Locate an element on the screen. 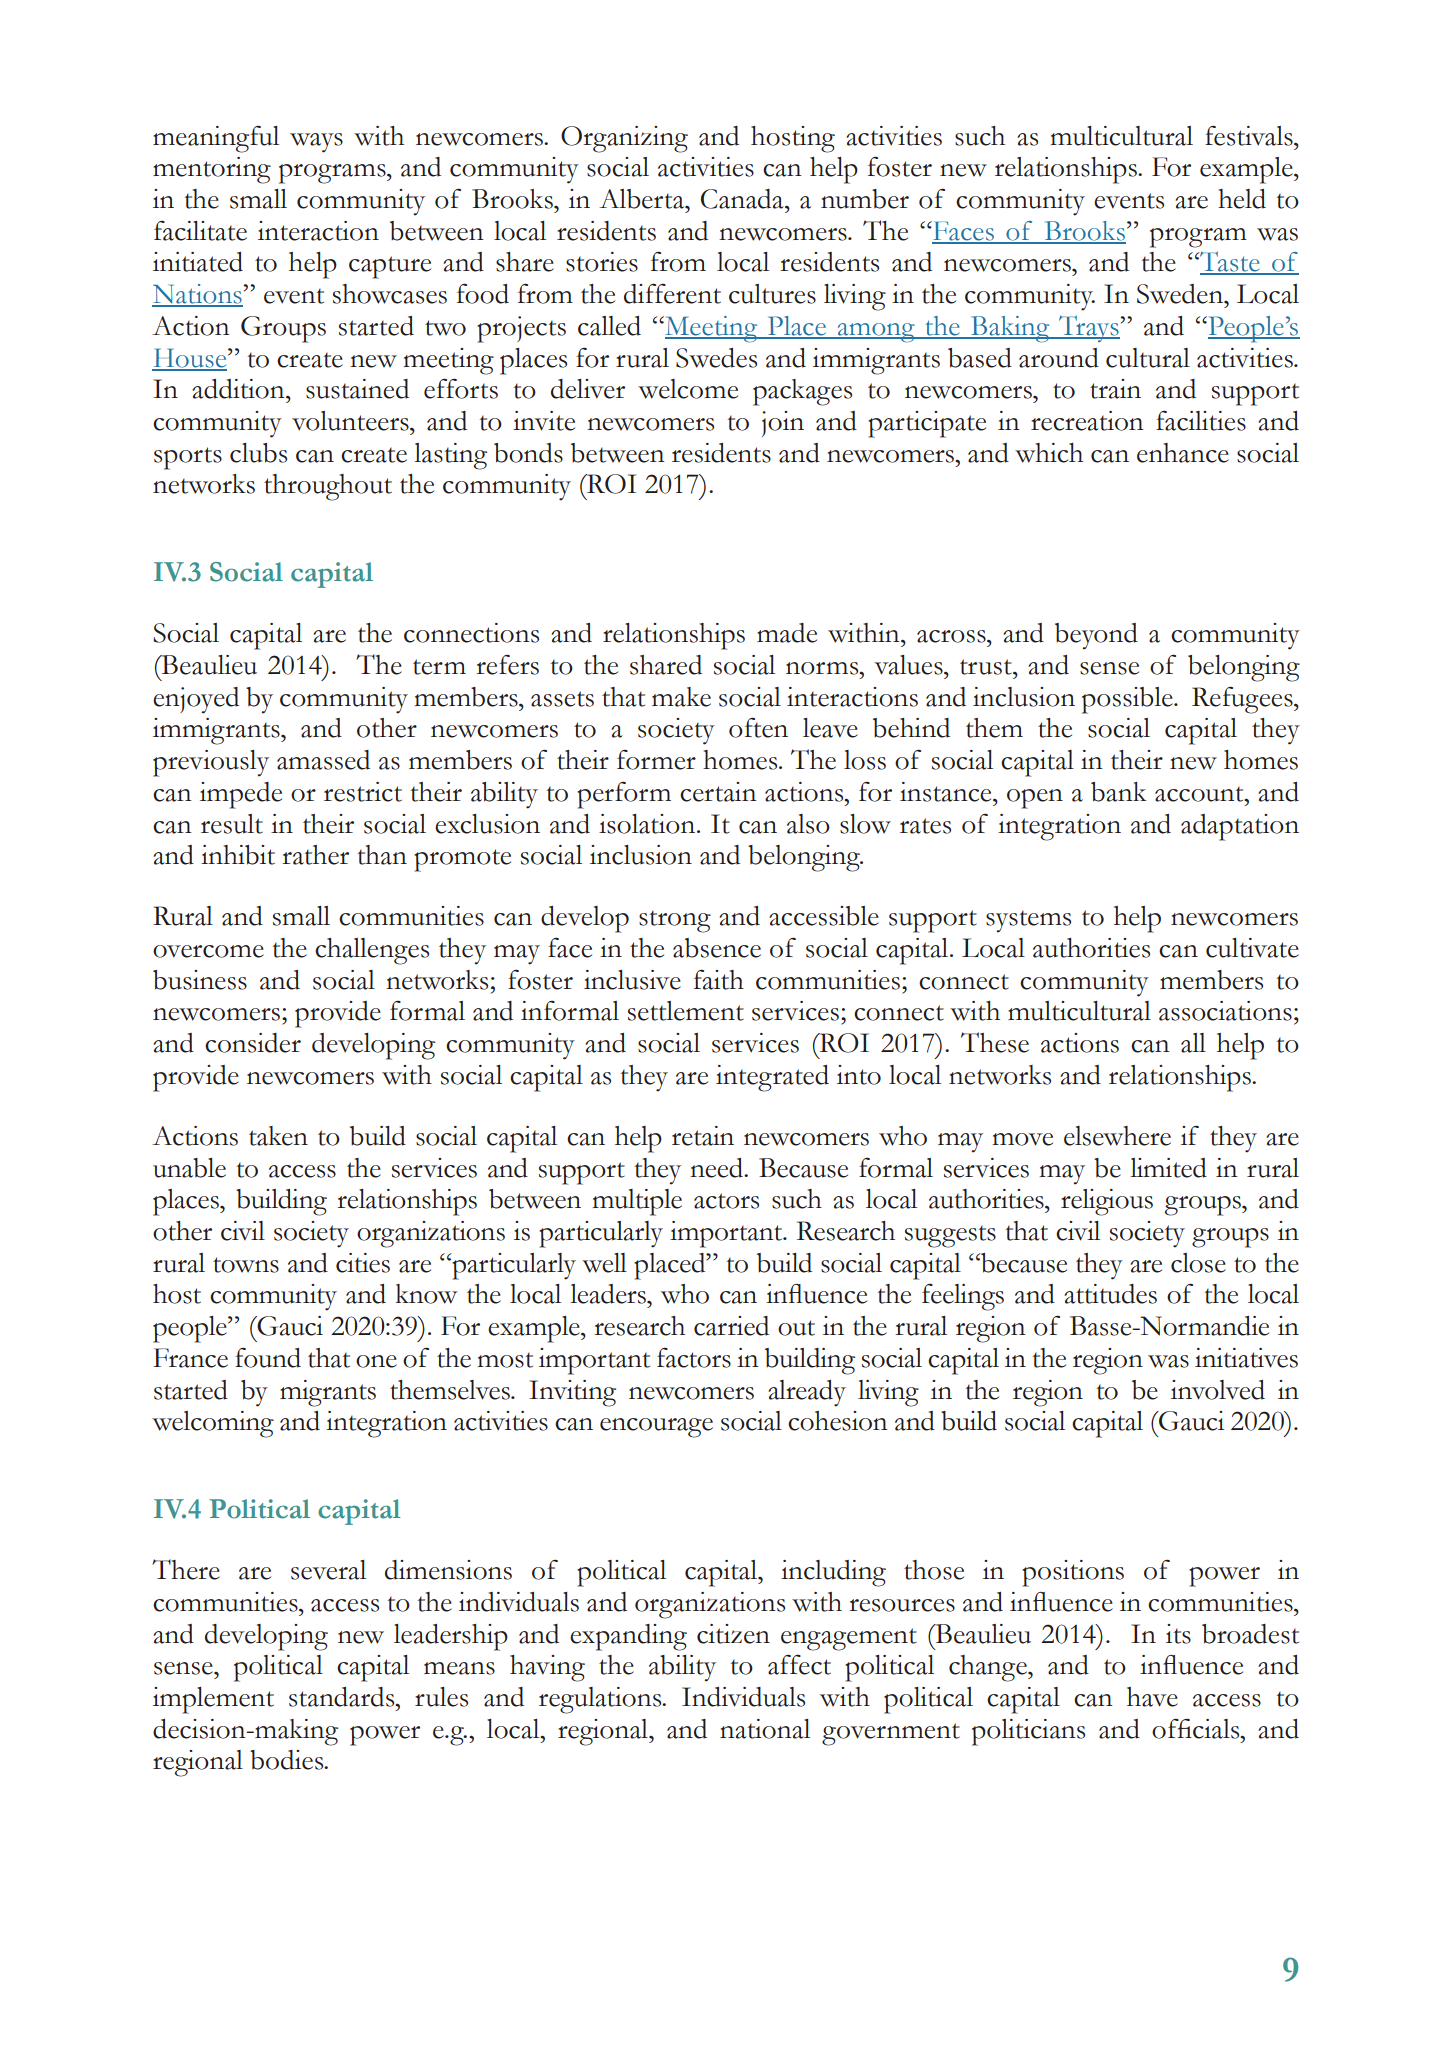 The width and height of the screenshot is (1452, 2054). have is located at coordinates (1152, 1697).
